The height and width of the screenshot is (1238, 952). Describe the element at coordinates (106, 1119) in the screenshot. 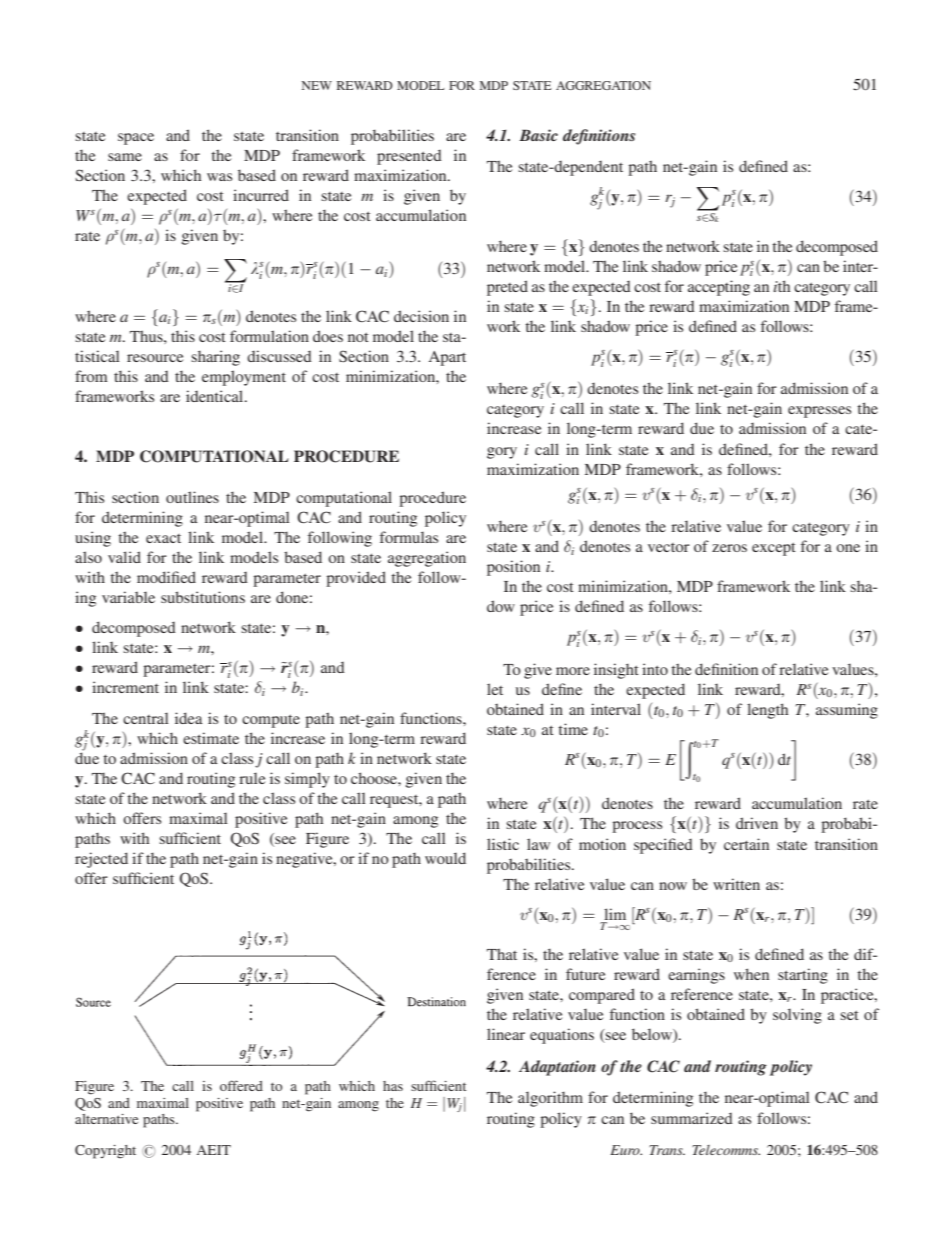

I see `alternative` at that location.
